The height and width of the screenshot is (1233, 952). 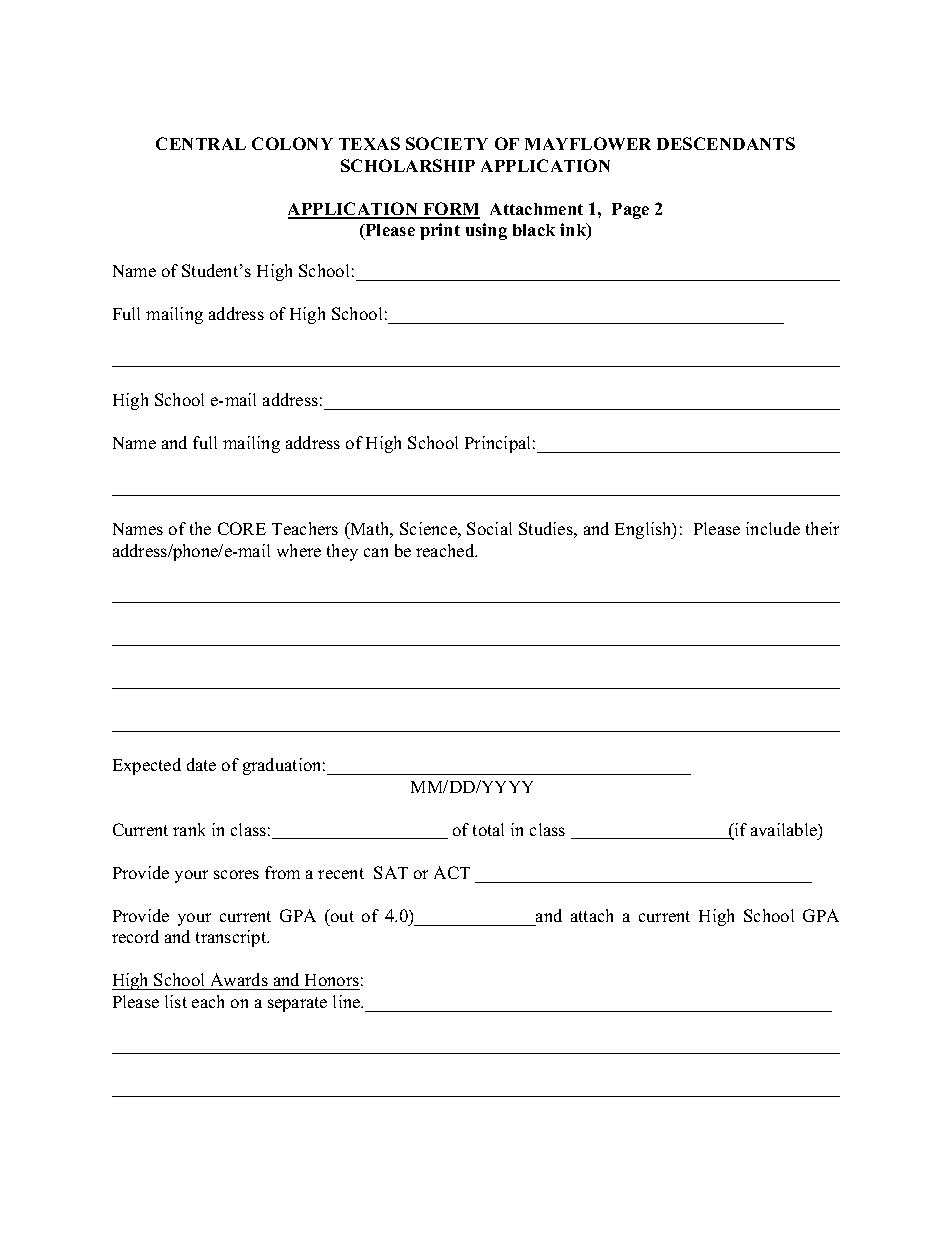 I want to click on DESCENDANTS, so click(x=726, y=143).
